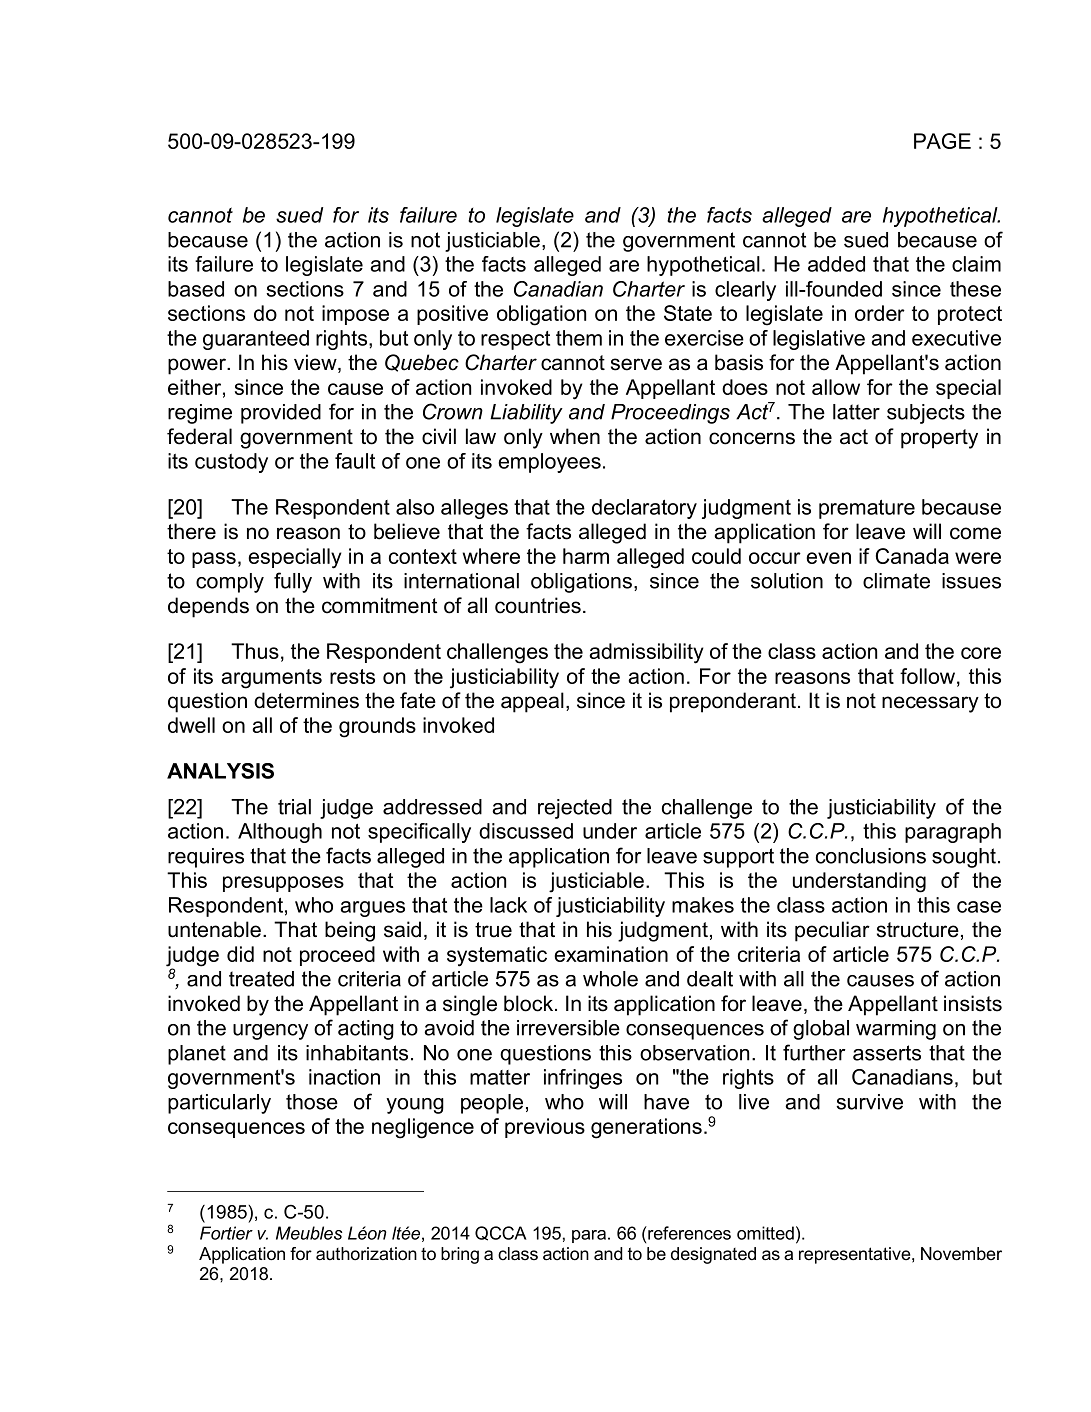 The height and width of the screenshot is (1412, 1091). What do you see at coordinates (961, 1254) in the screenshot?
I see `November` at bounding box center [961, 1254].
